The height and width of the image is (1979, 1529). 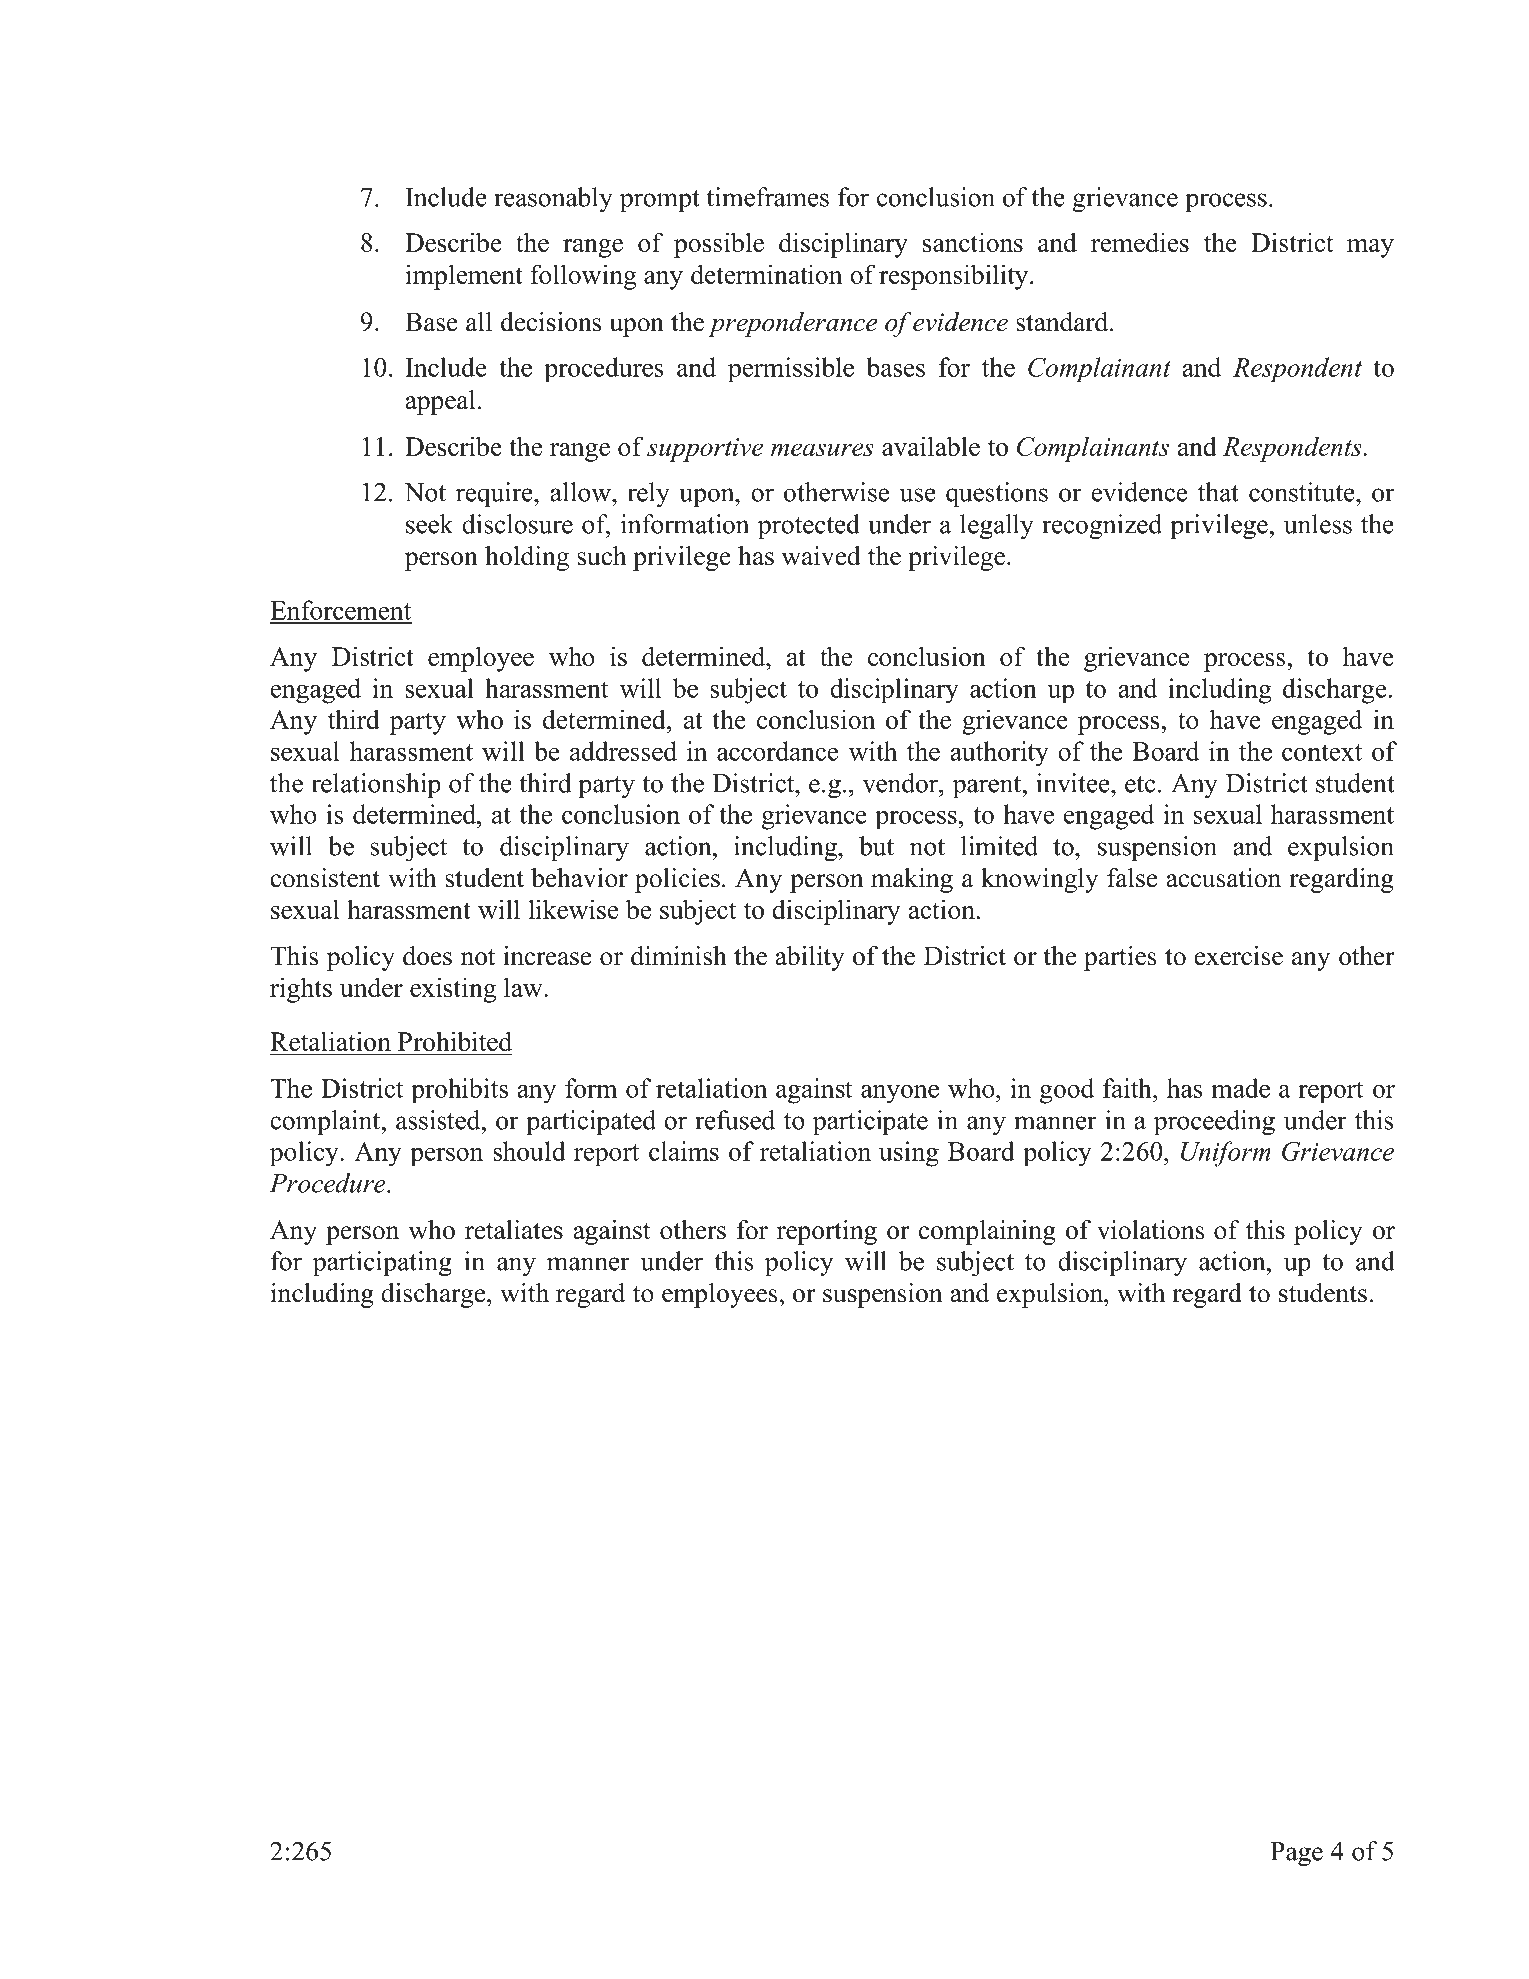 What do you see at coordinates (987, 1232) in the image?
I see `complaining` at bounding box center [987, 1232].
